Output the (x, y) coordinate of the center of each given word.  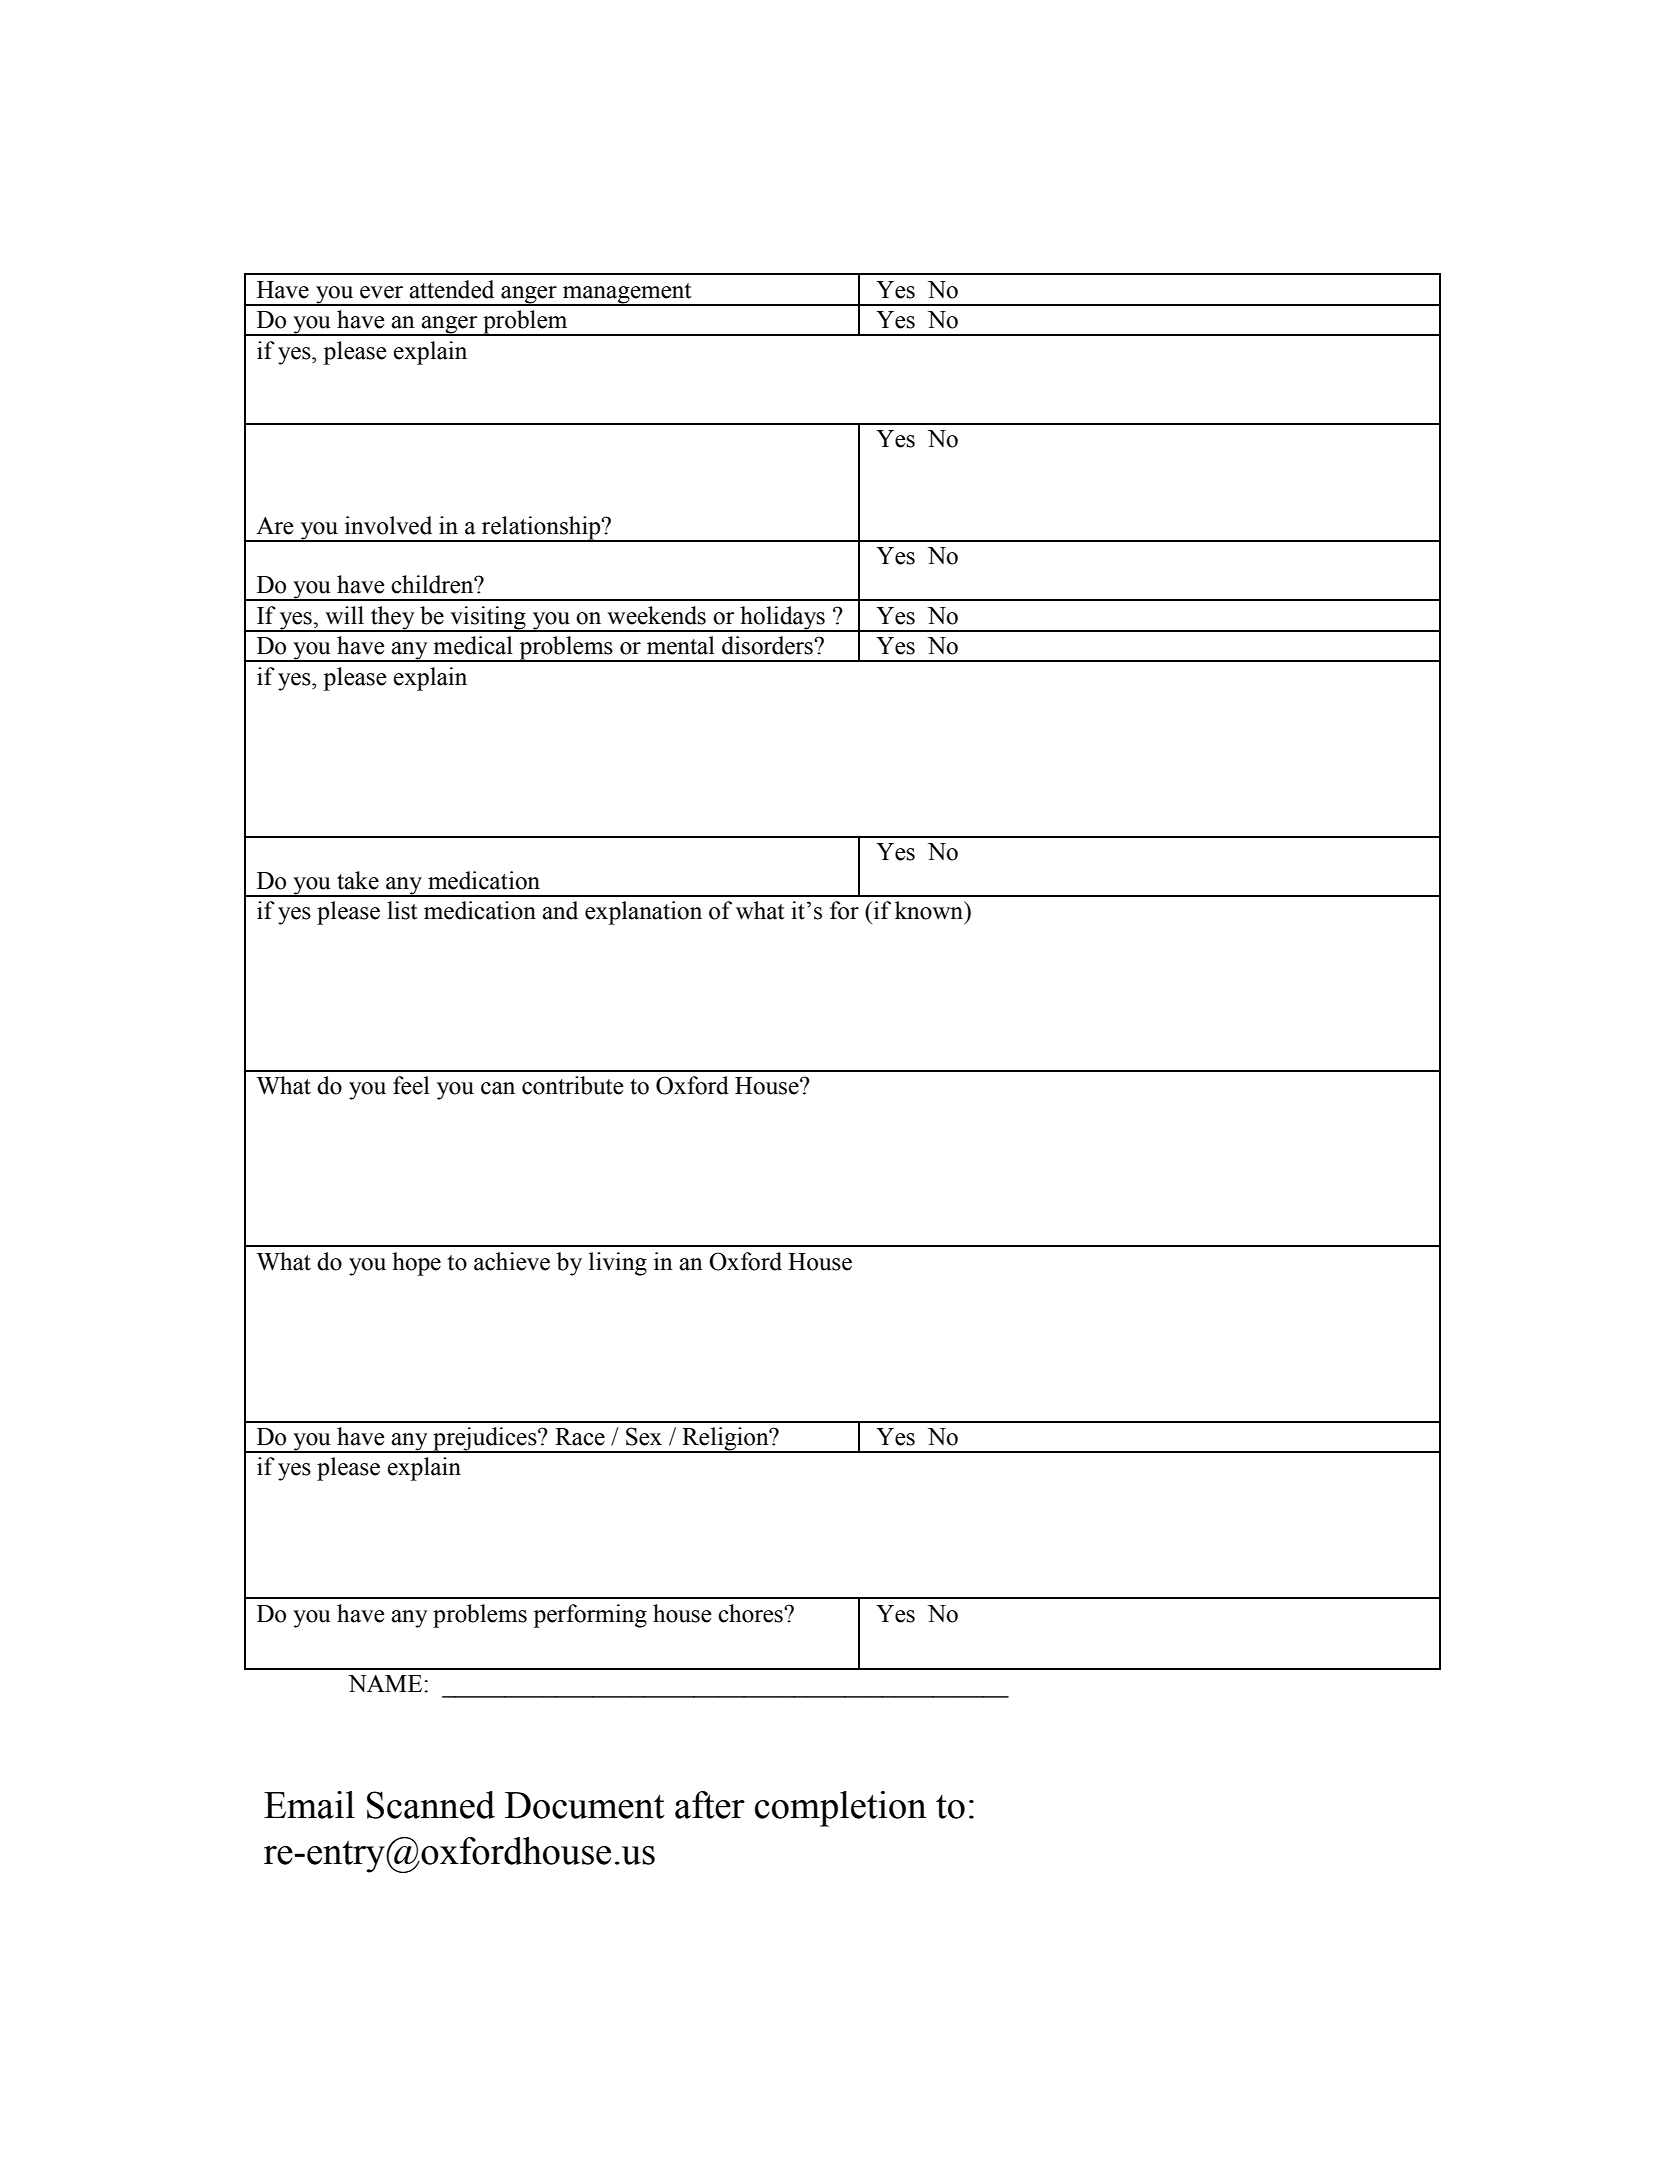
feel (411, 1085)
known (930, 910)
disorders (768, 645)
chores (751, 1613)
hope (416, 1264)
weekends (656, 615)
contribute (572, 1085)
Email (309, 1805)
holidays (782, 619)
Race (580, 1437)
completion (841, 1809)
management (627, 294)
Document (585, 1805)
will (344, 615)
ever (381, 292)
